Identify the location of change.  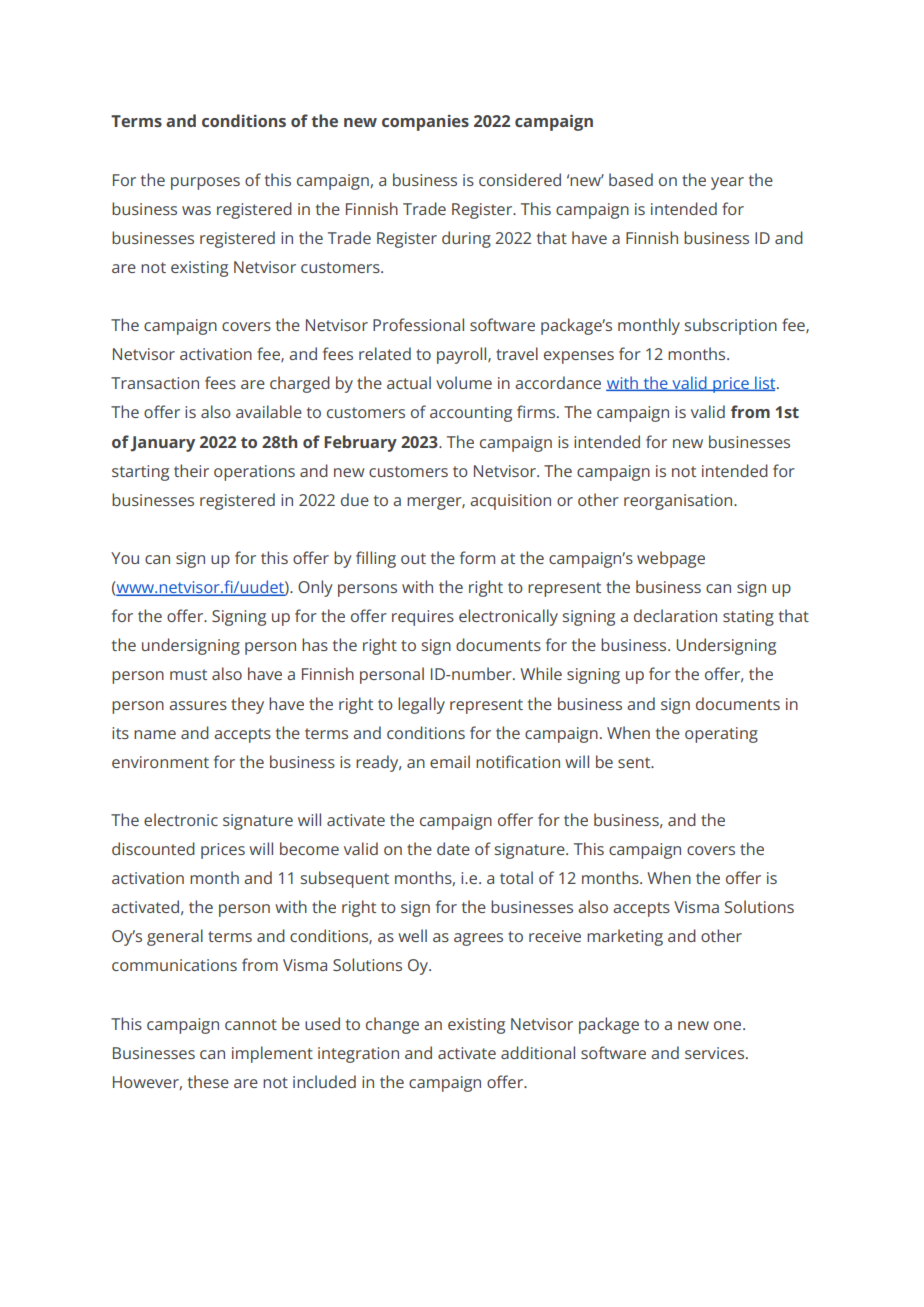
(392, 1025).
